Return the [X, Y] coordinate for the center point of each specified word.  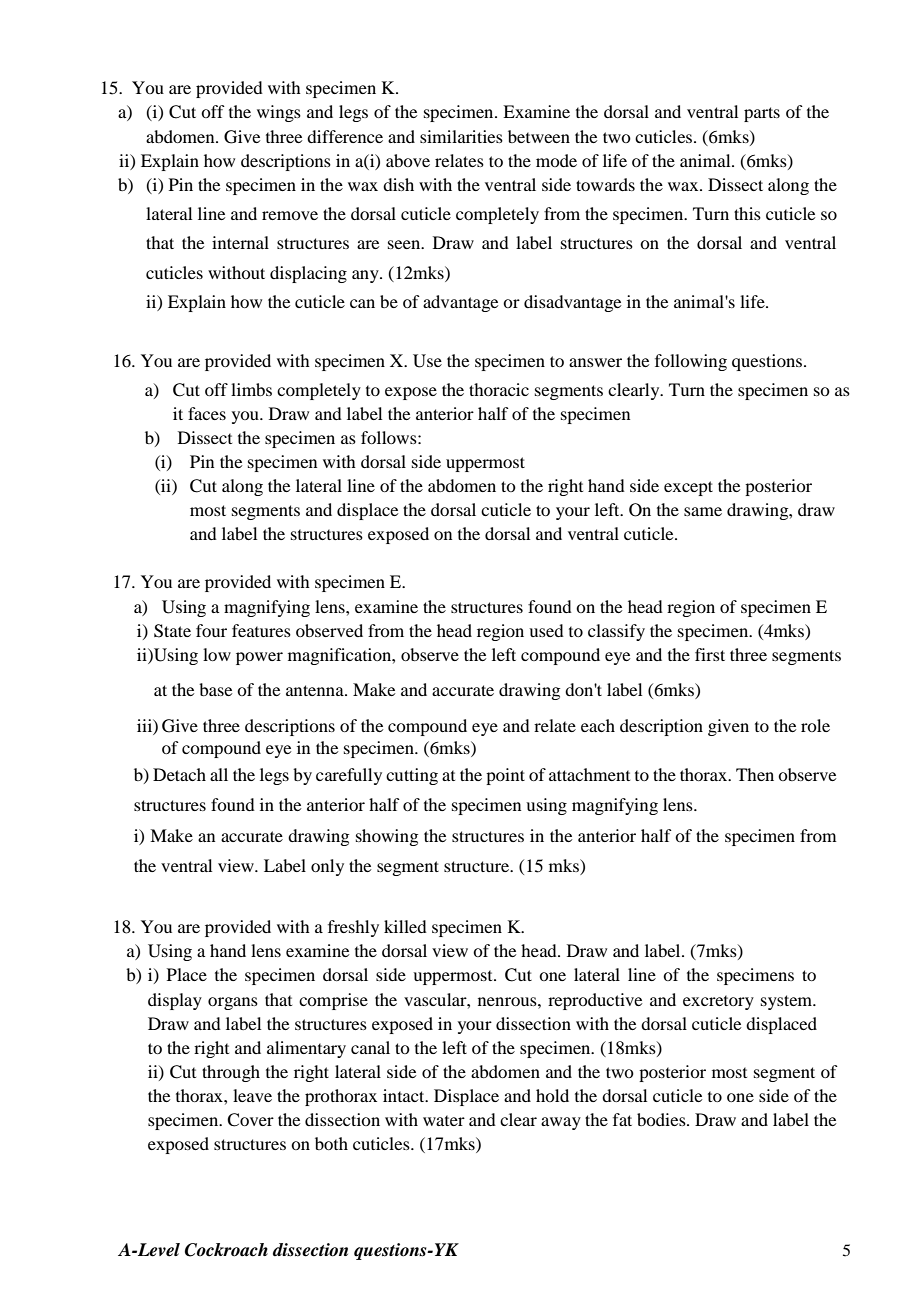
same [703, 511]
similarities [461, 136]
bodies [662, 1119]
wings [279, 113]
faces [207, 413]
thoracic [499, 389]
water [444, 1120]
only [327, 867]
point [505, 776]
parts [762, 114]
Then [755, 774]
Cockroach [226, 1250]
